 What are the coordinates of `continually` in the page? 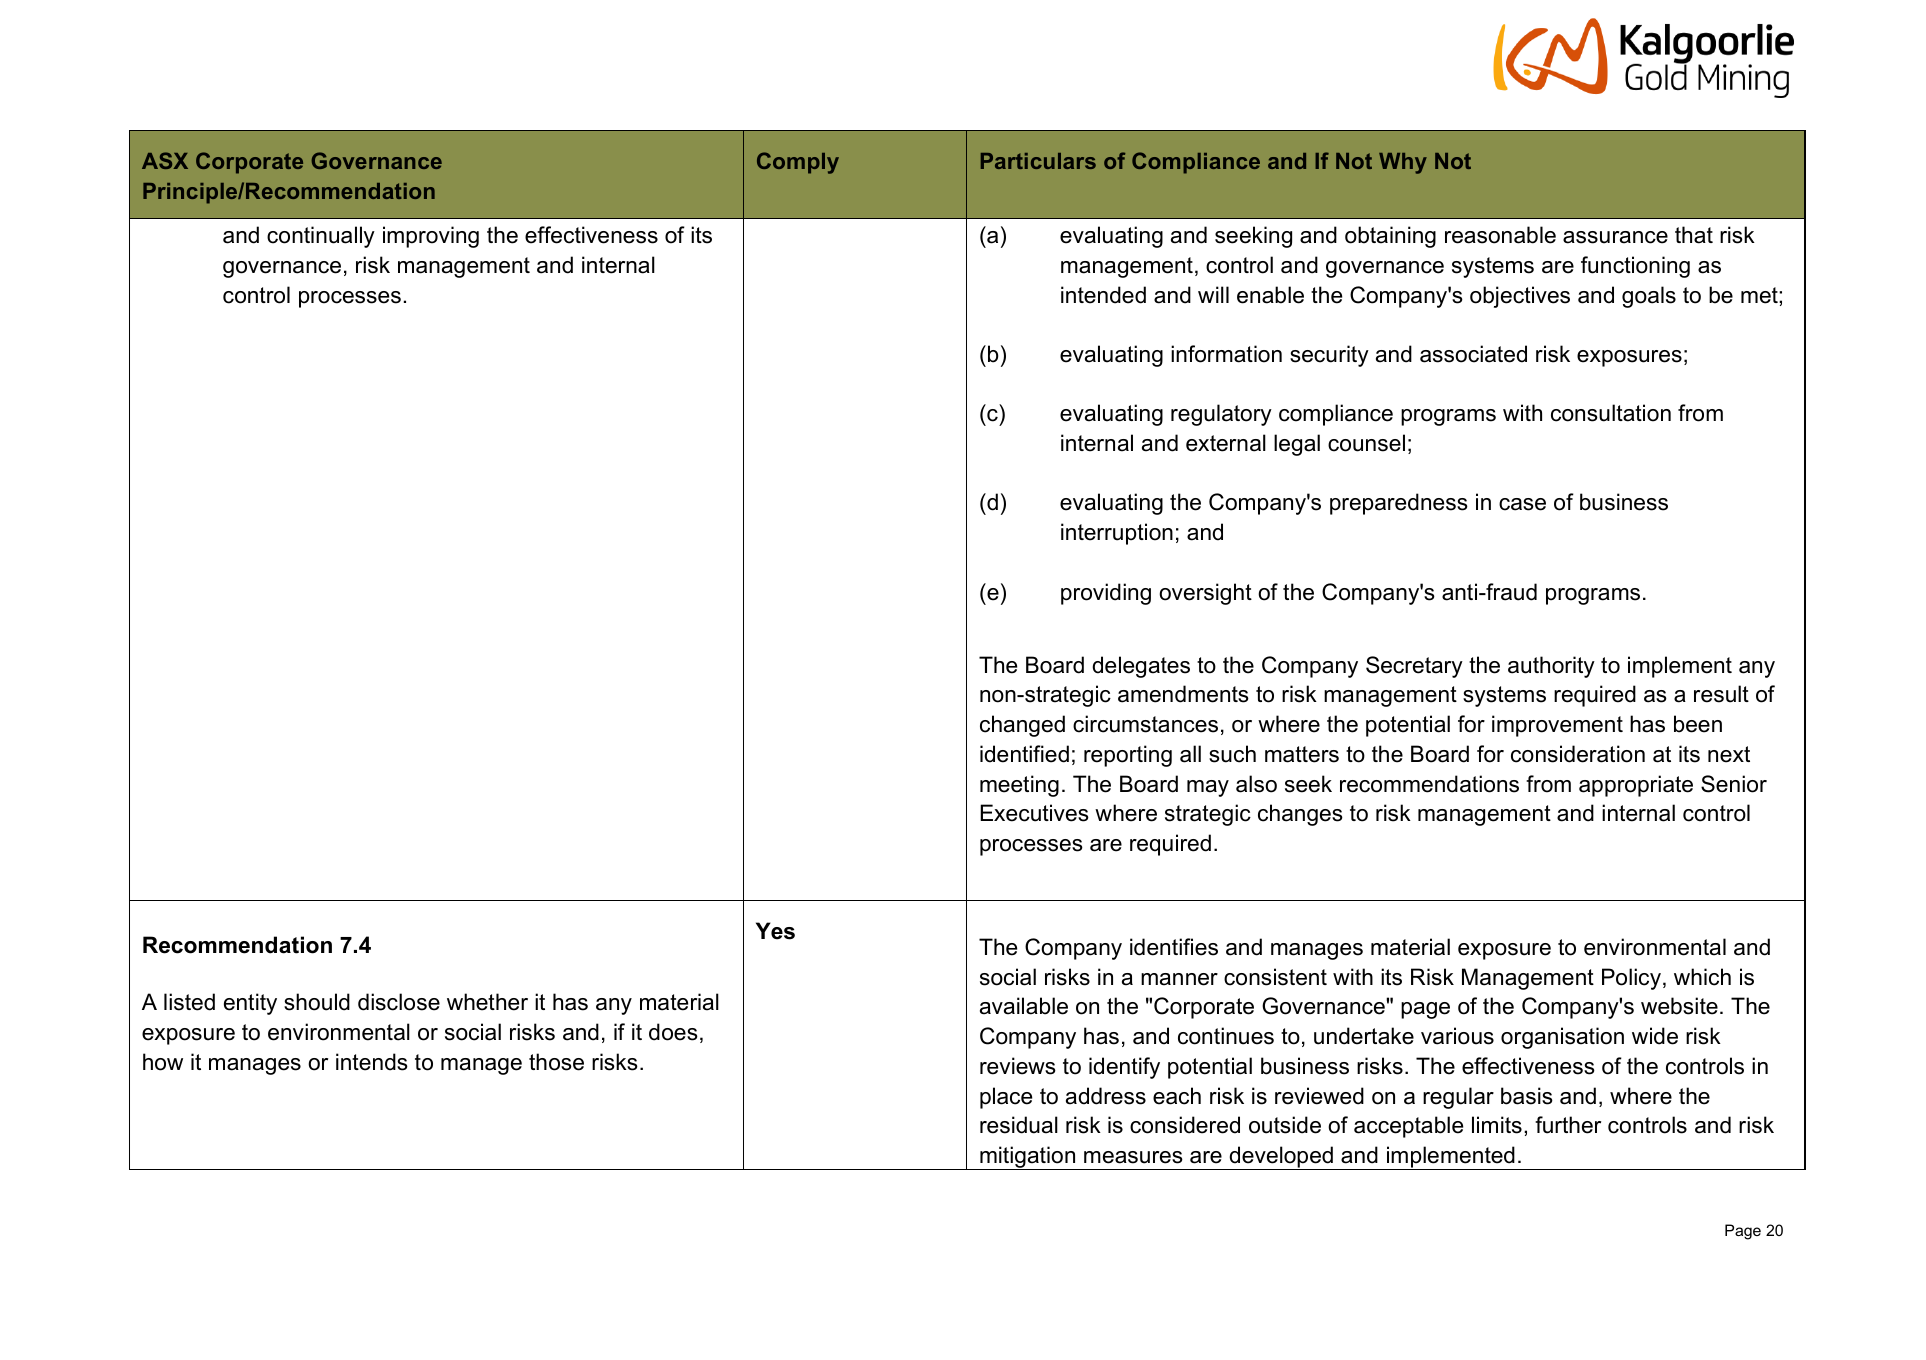 It's located at (321, 237).
